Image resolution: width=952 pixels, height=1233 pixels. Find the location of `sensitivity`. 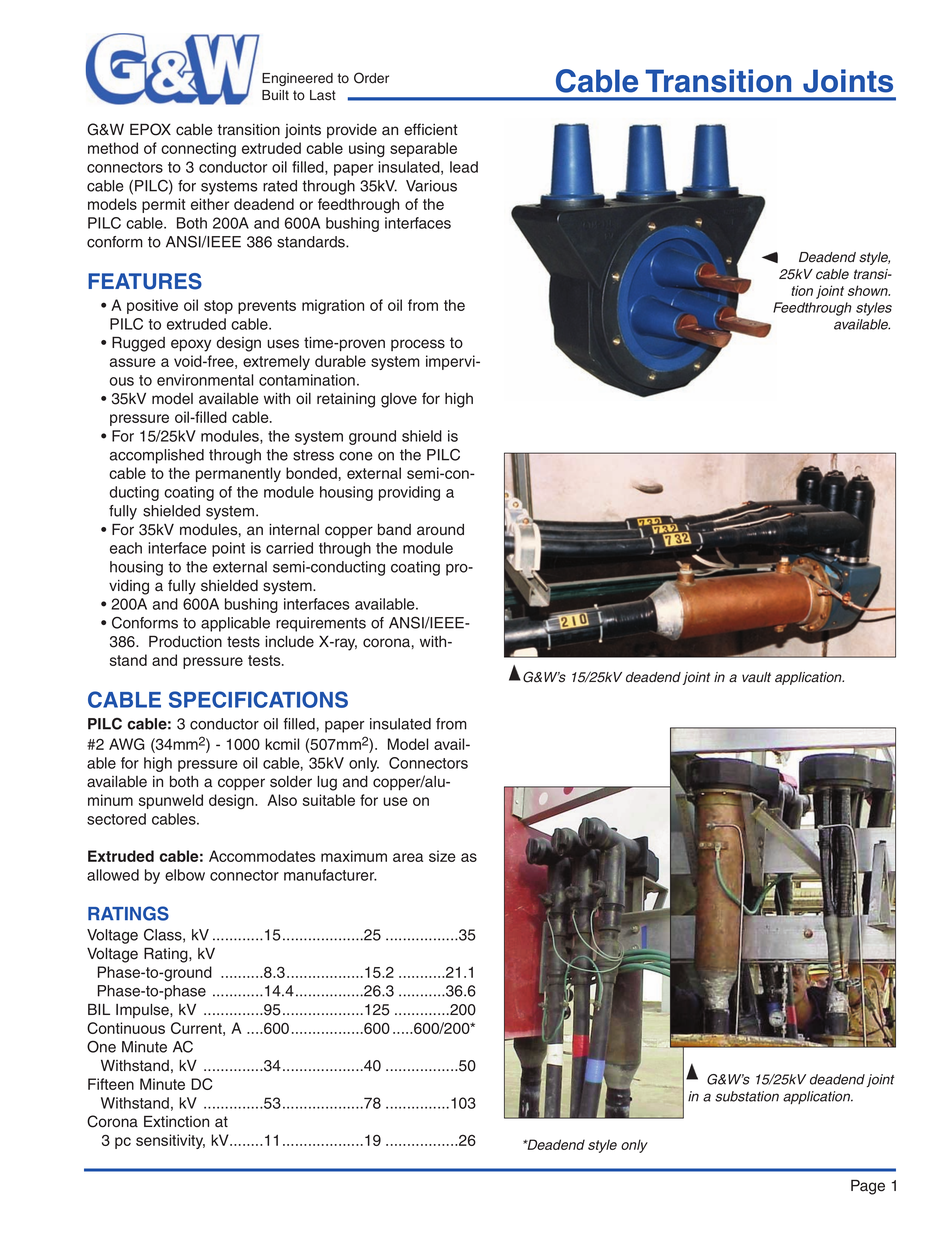

sensitivity is located at coordinates (170, 1141).
